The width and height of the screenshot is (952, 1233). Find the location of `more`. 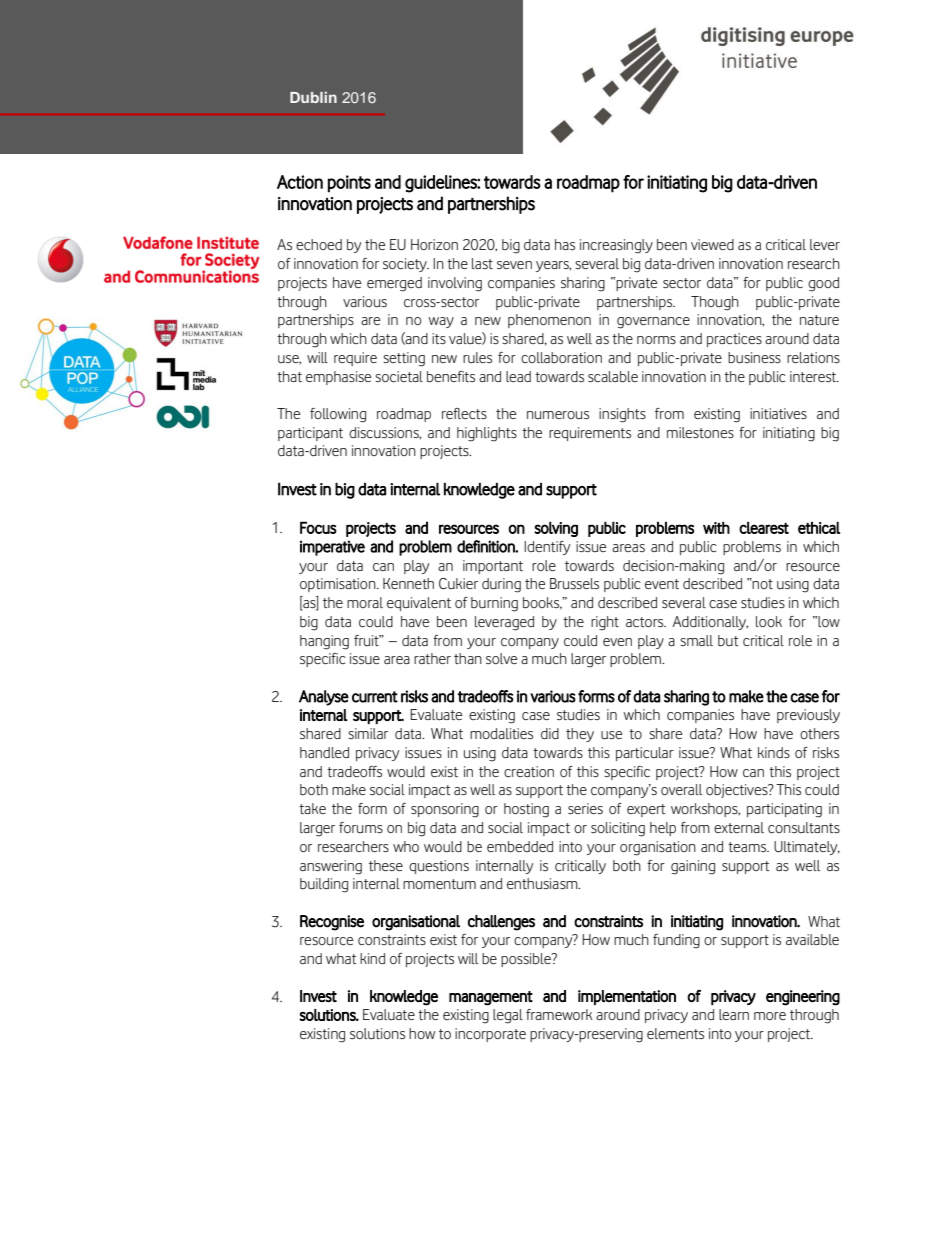

more is located at coordinates (770, 1016).
